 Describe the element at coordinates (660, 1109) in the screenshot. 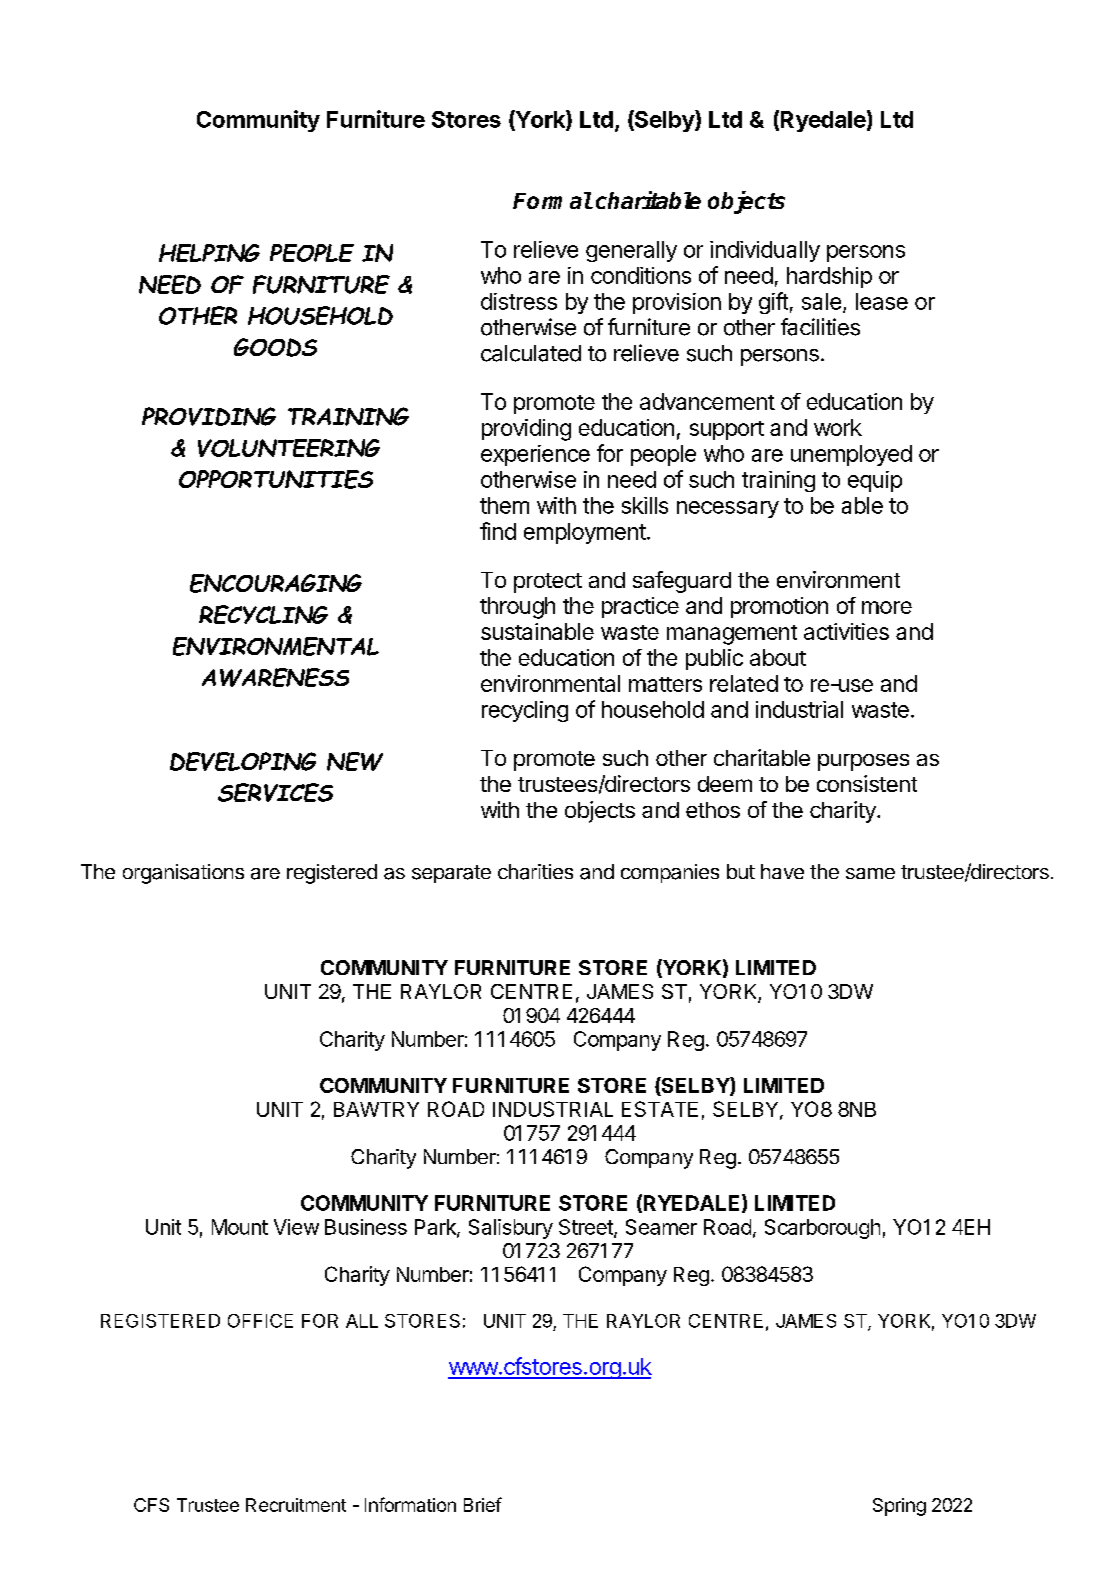

I see `ESTATE` at that location.
